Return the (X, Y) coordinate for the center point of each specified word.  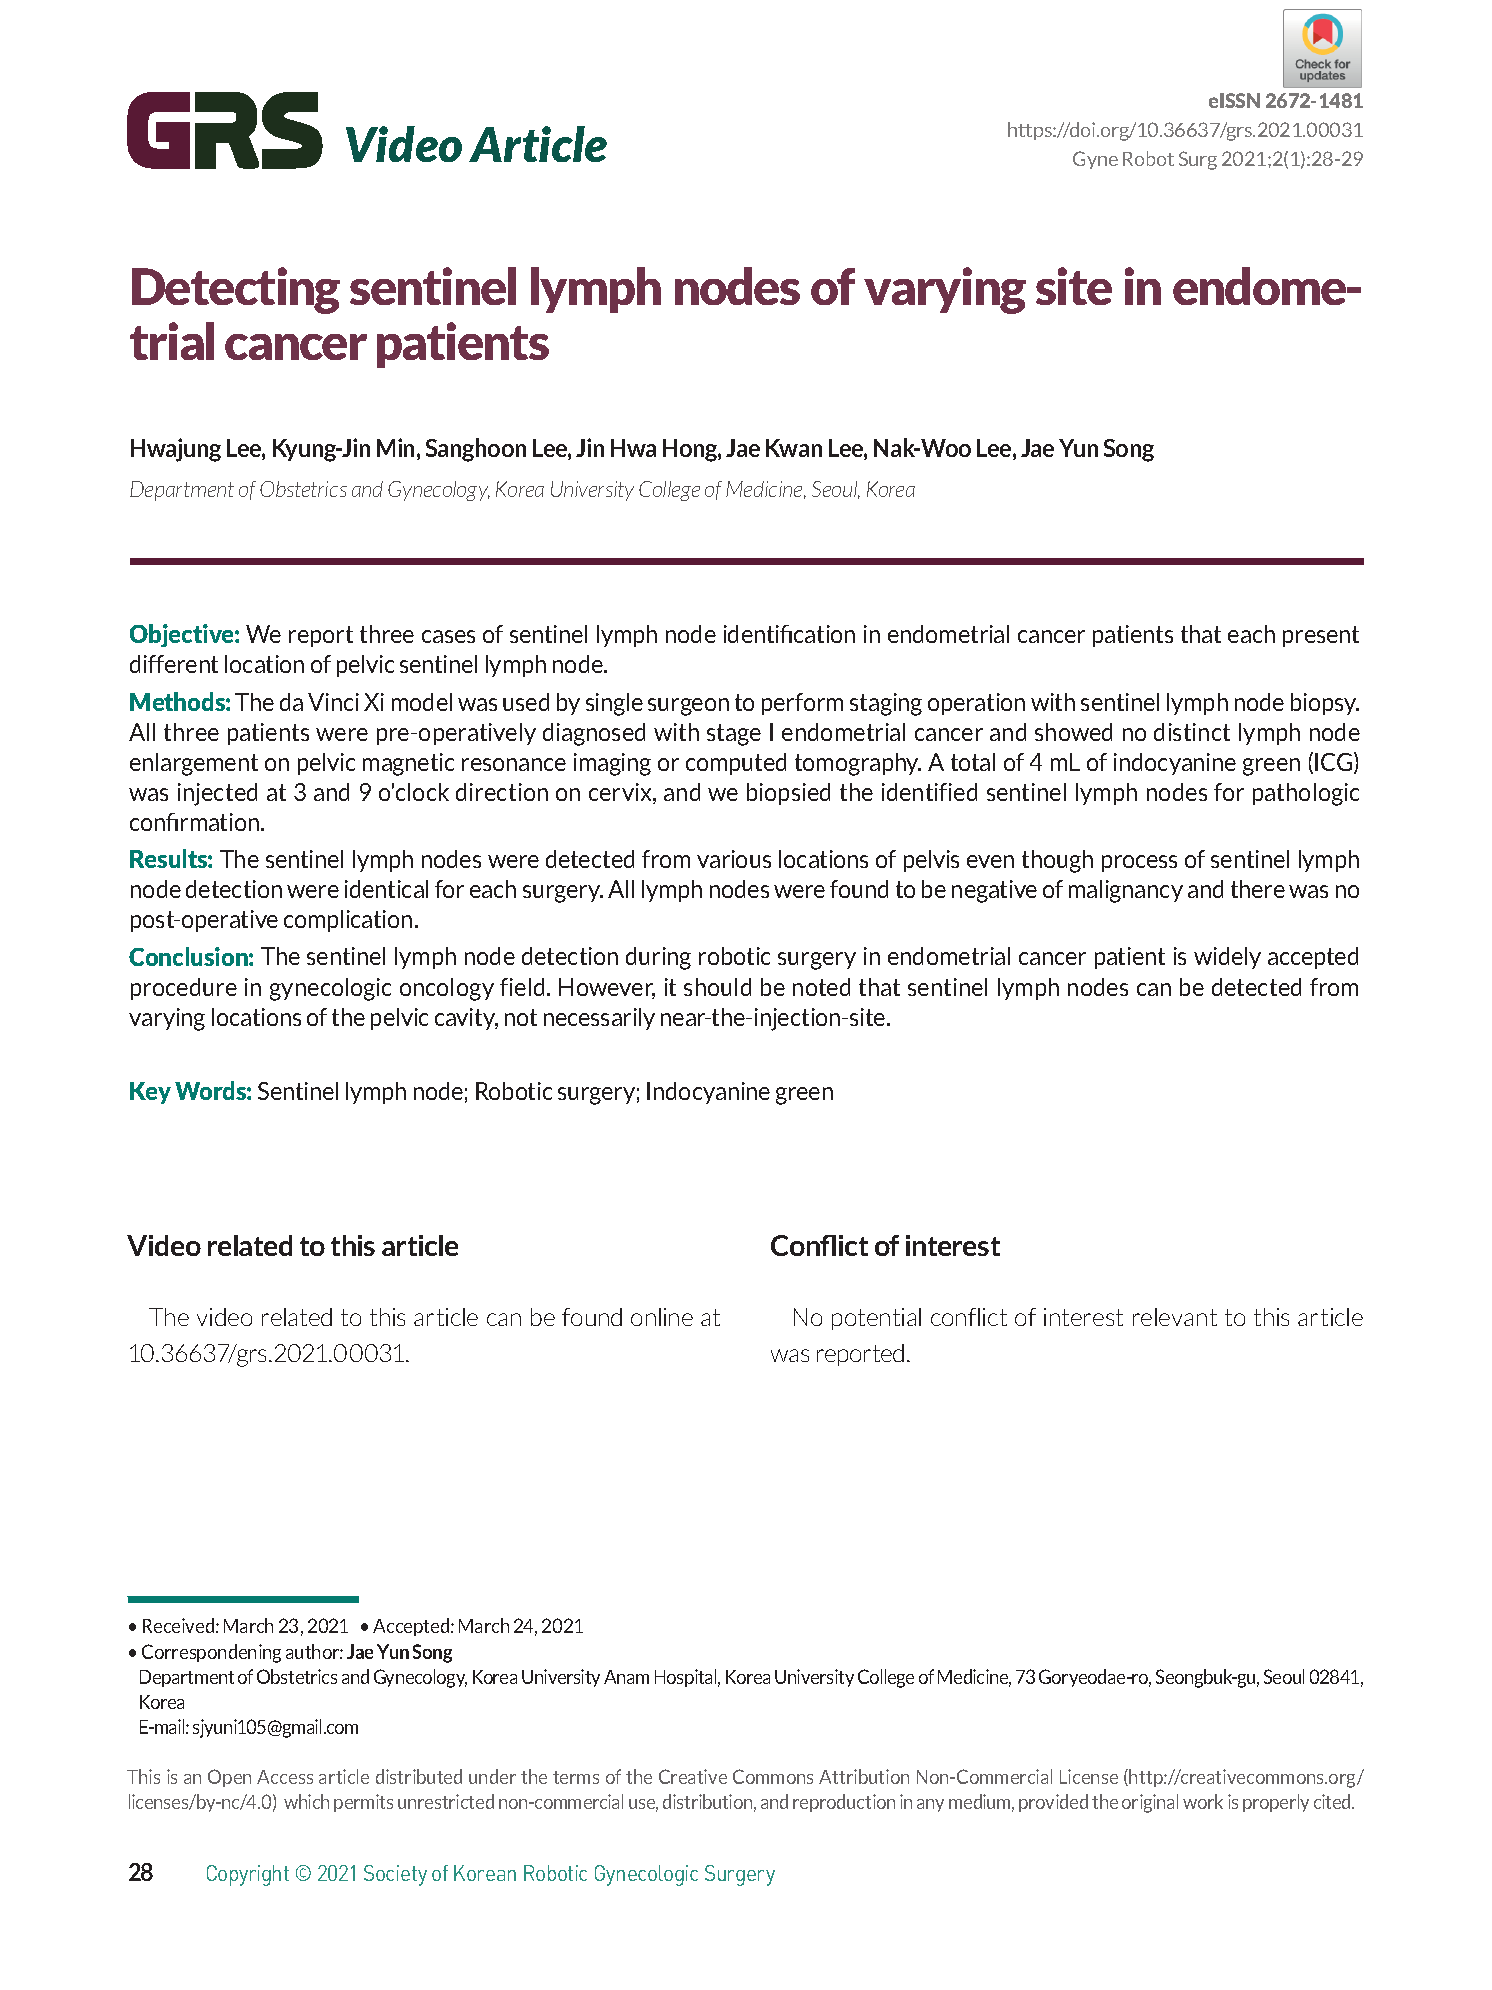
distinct (1192, 732)
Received (178, 1625)
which (306, 1801)
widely (1227, 958)
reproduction (844, 1803)
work (1203, 1801)
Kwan (794, 448)
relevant (1175, 1317)
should (717, 987)
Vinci (333, 702)
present (1321, 636)
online (662, 1317)
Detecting (236, 290)
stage (734, 735)
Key (150, 1093)
